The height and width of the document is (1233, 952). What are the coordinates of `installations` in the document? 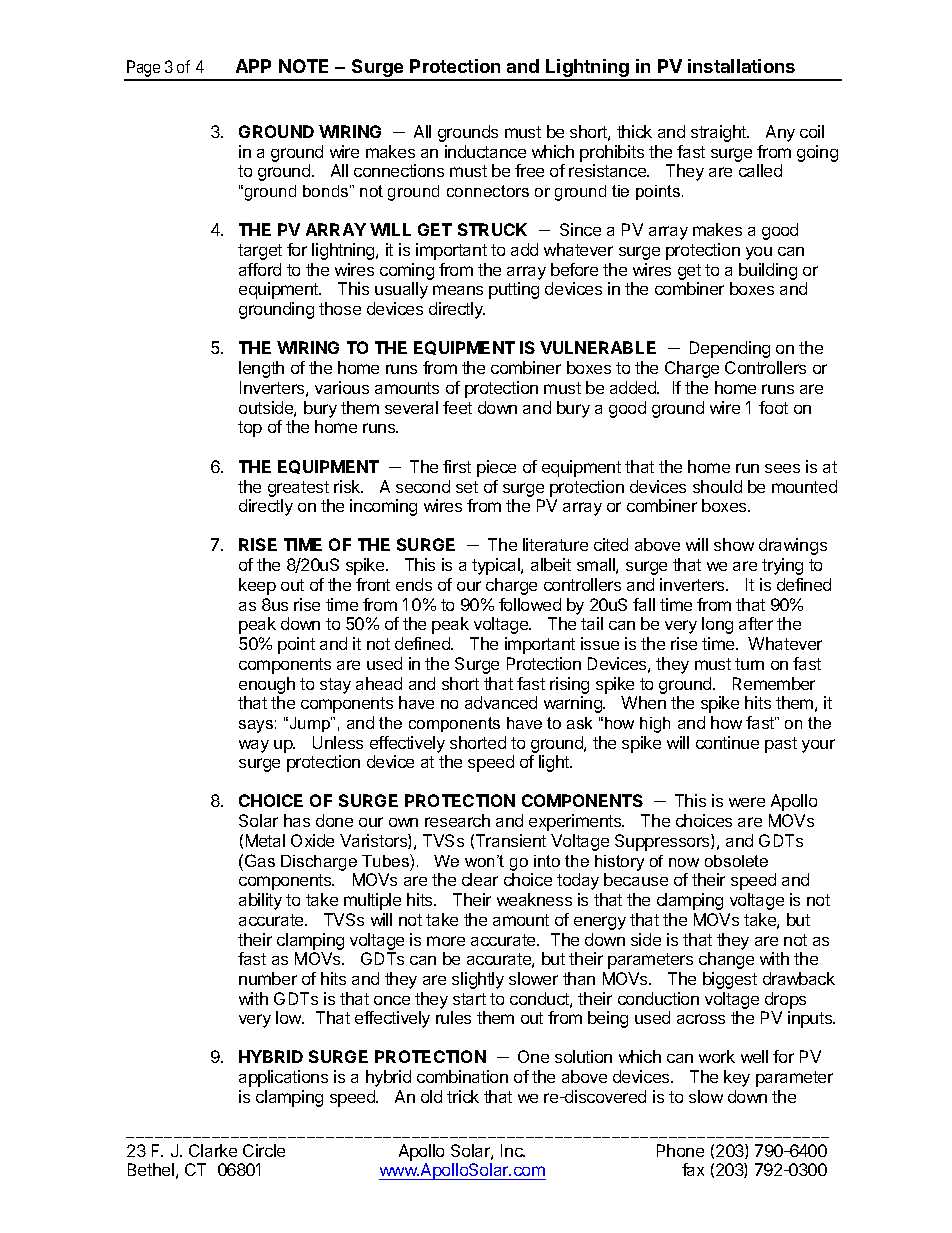 It's located at (741, 66).
